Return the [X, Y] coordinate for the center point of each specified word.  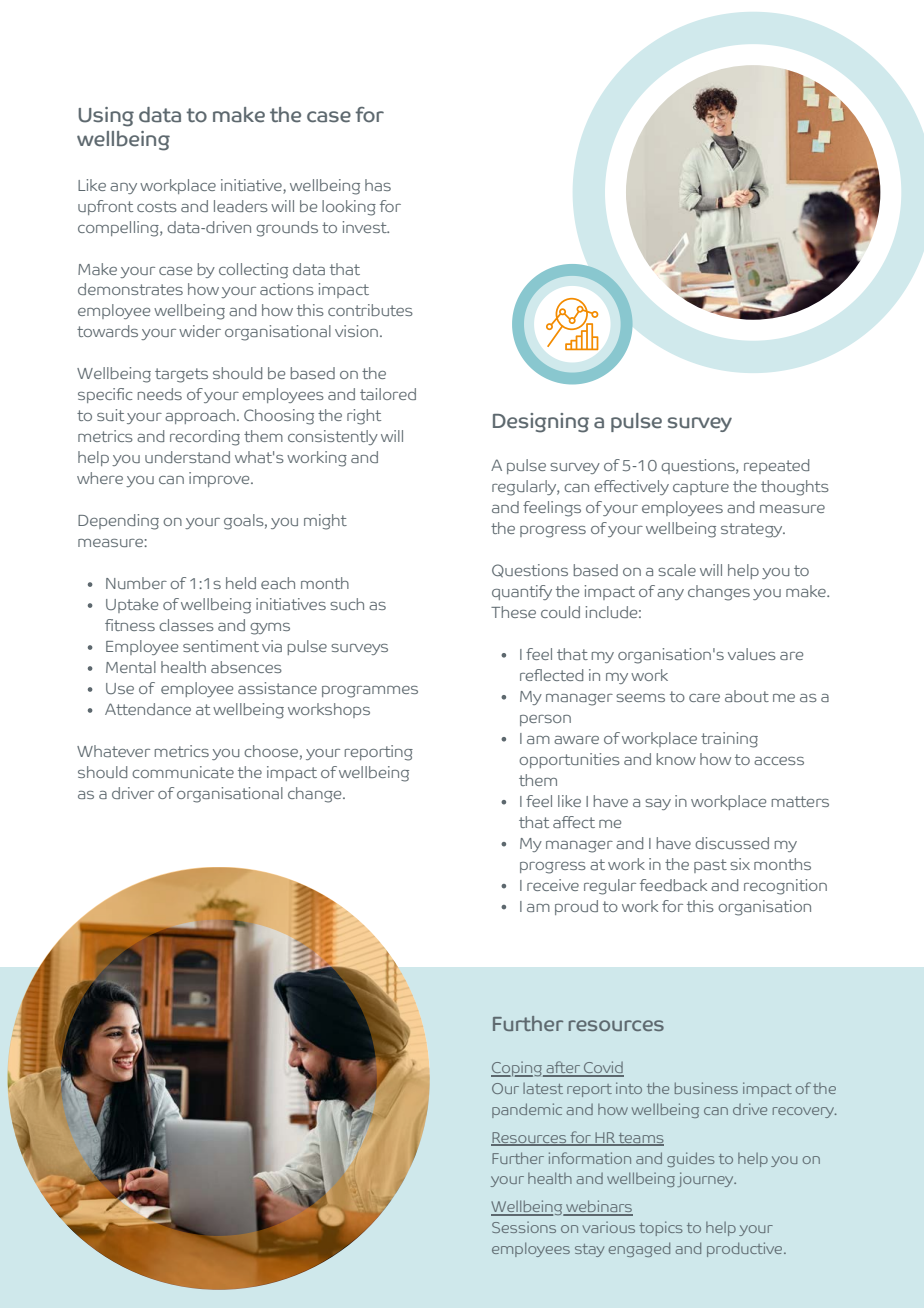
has [378, 185]
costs [157, 206]
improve [220, 479]
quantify [522, 592]
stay [589, 1250]
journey [706, 1179]
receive [553, 885]
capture [701, 488]
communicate [183, 772]
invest [366, 227]
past [710, 866]
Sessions [524, 1227]
